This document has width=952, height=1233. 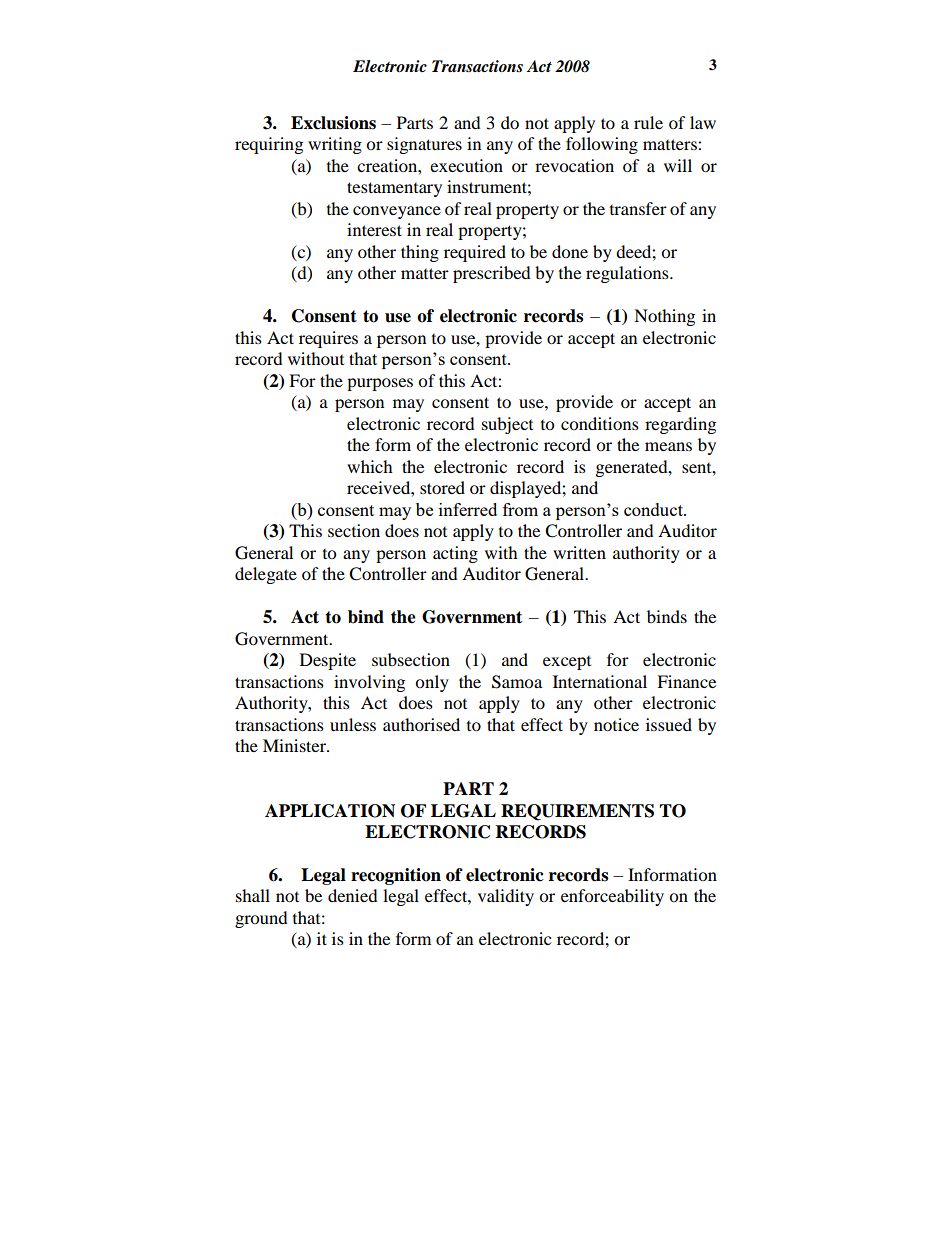 I want to click on regulations, so click(x=628, y=274).
